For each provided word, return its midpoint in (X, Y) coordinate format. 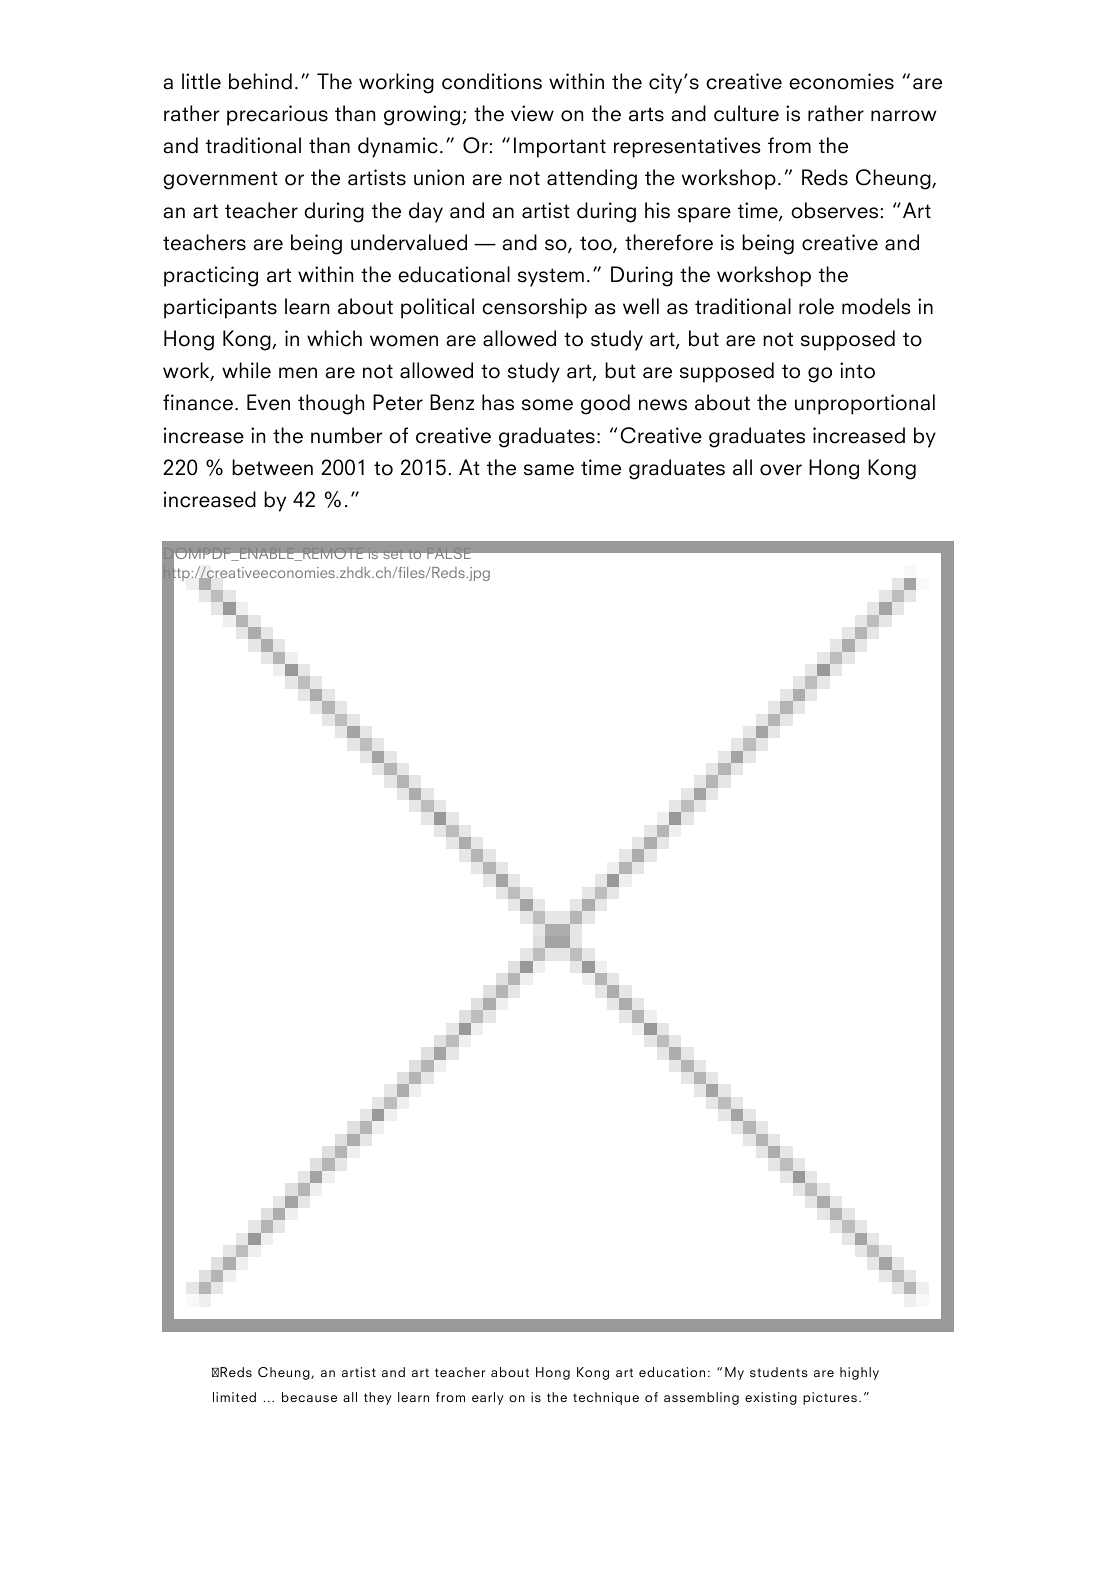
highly (859, 1373)
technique (606, 1398)
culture (746, 113)
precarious (277, 115)
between (272, 467)
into (857, 370)
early (487, 1398)
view (532, 113)
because (309, 1397)
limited (234, 1397)
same (549, 470)
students (779, 1372)
